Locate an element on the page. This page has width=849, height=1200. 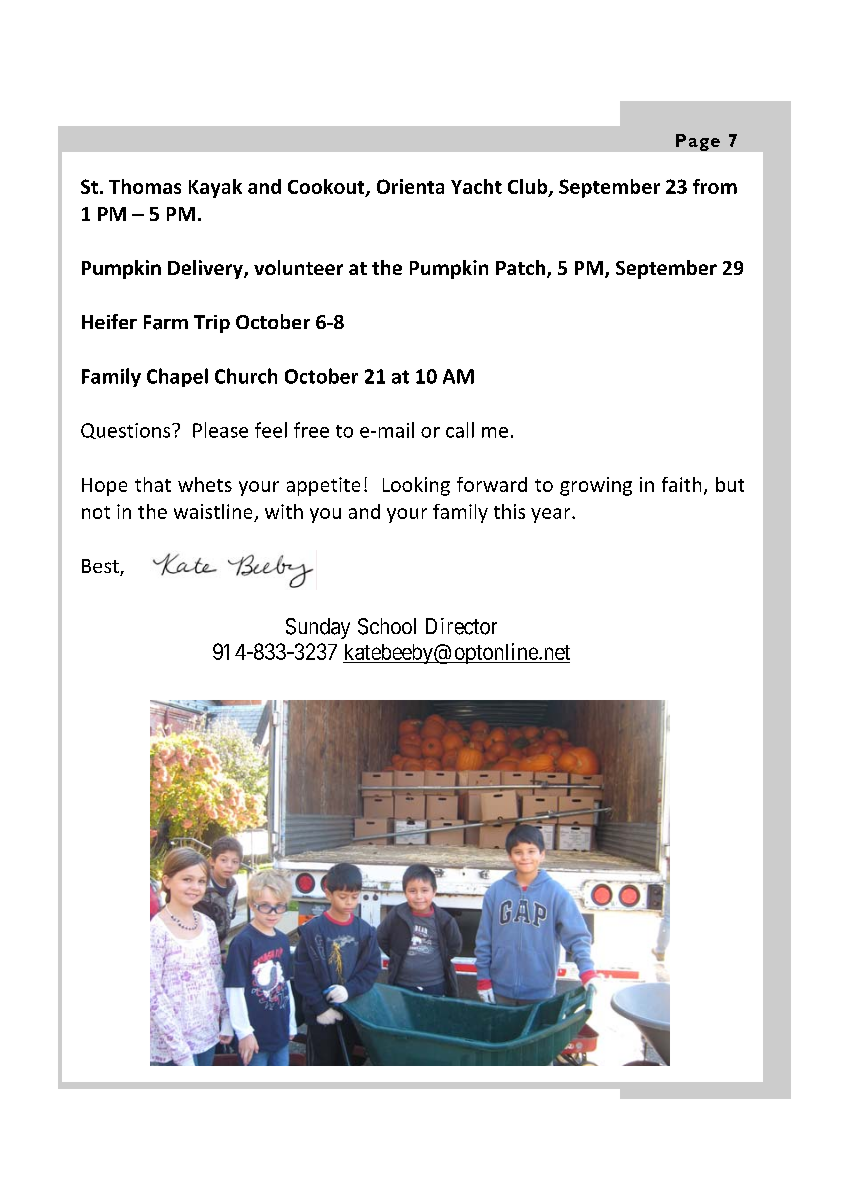
call is located at coordinates (460, 430).
